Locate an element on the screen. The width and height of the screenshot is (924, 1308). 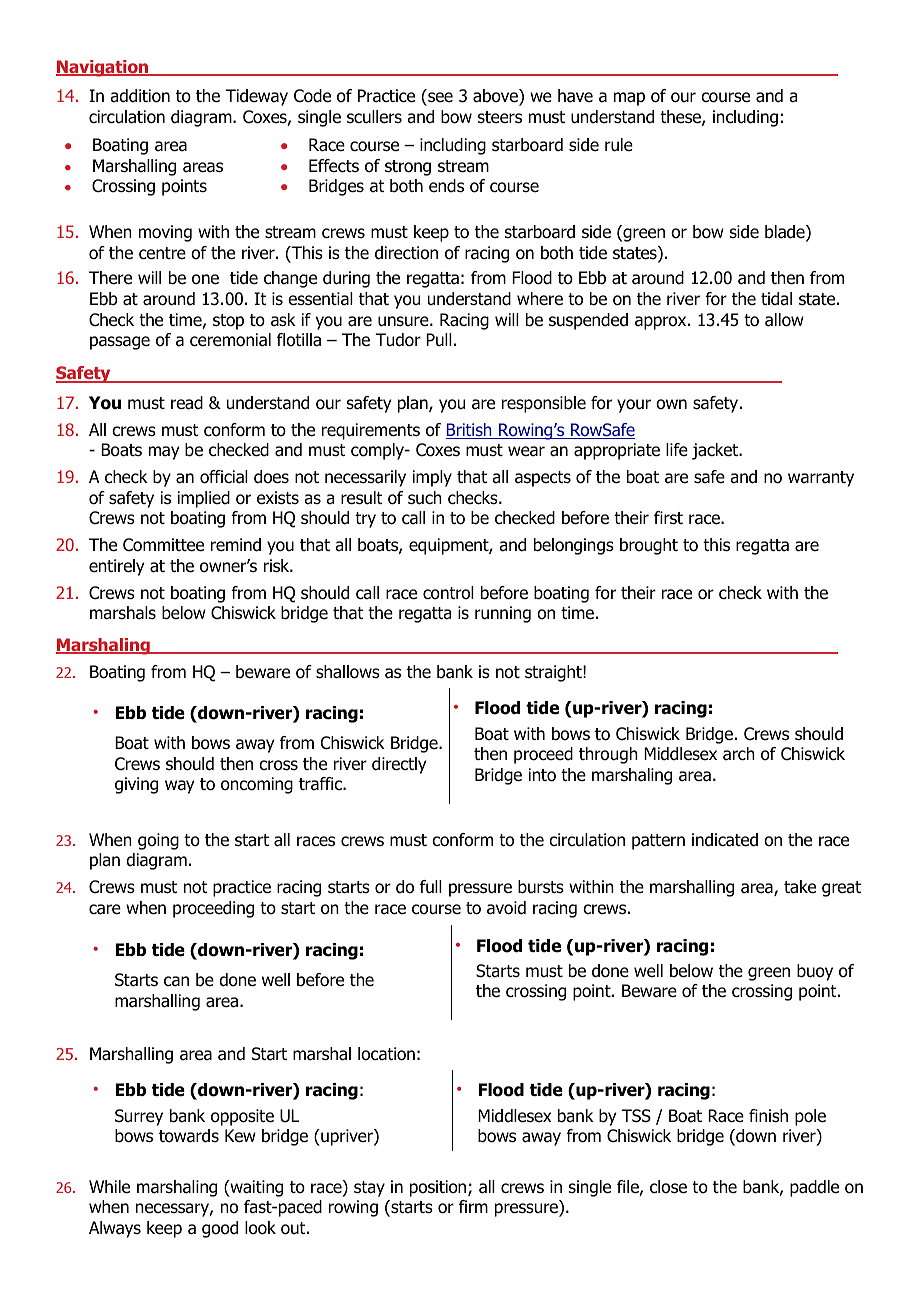
firm is located at coordinates (473, 1206).
